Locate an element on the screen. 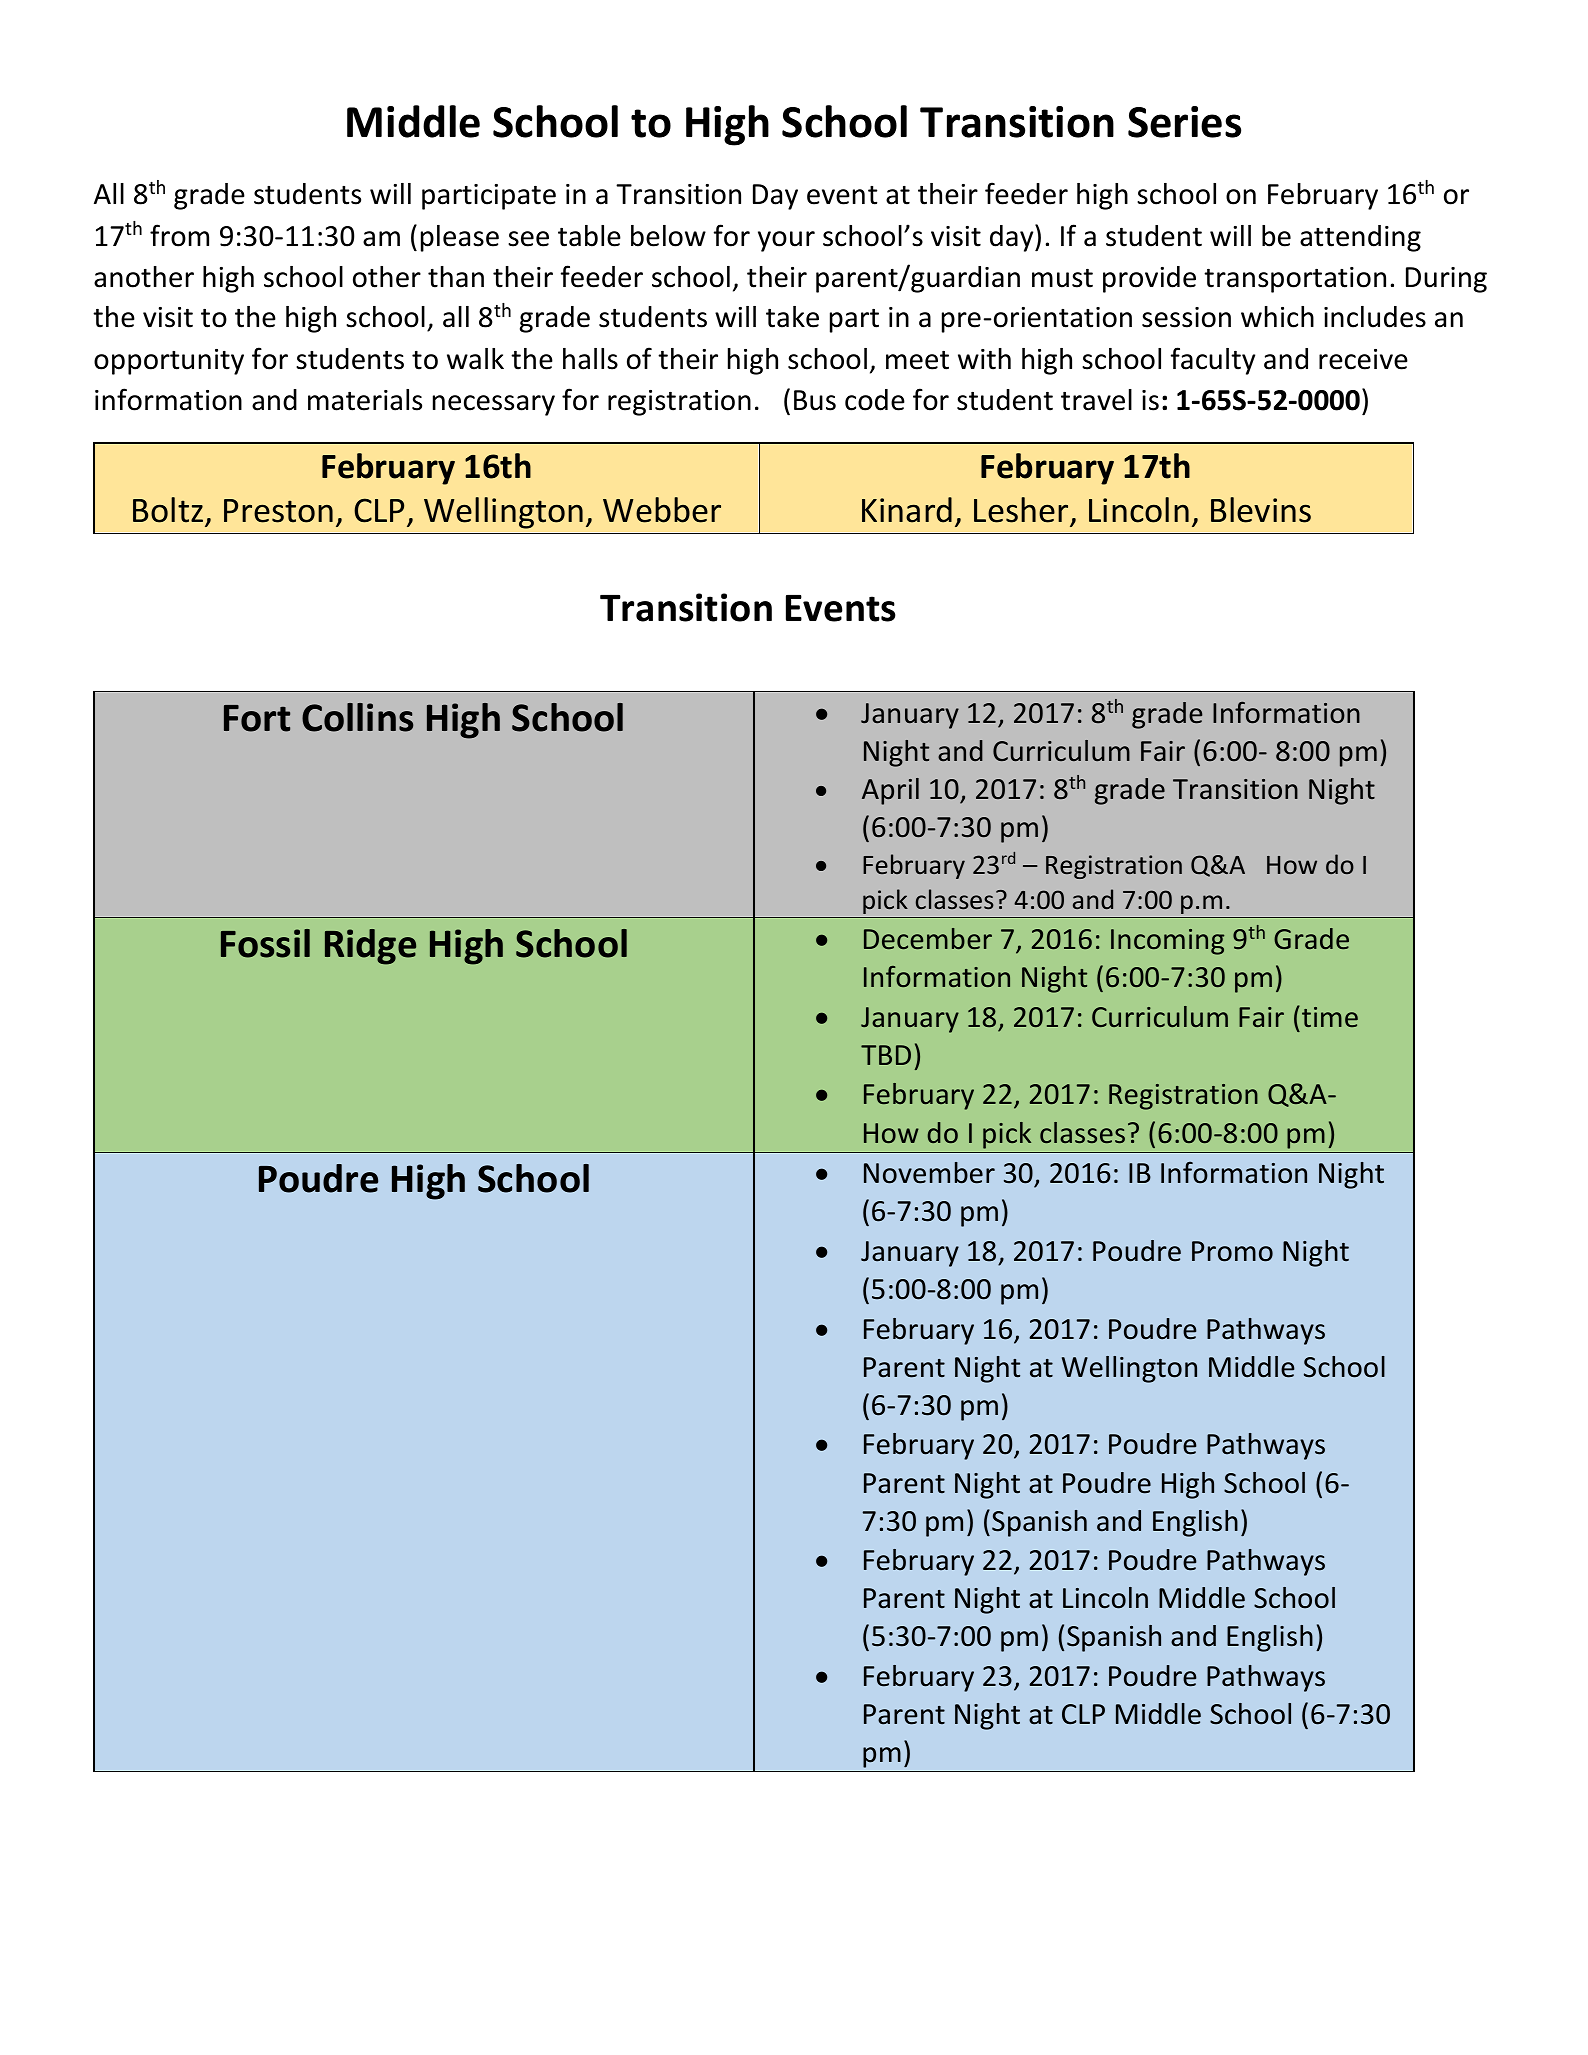 Image resolution: width=1588 pixels, height=2055 pixels. Blevins is located at coordinates (1261, 510).
